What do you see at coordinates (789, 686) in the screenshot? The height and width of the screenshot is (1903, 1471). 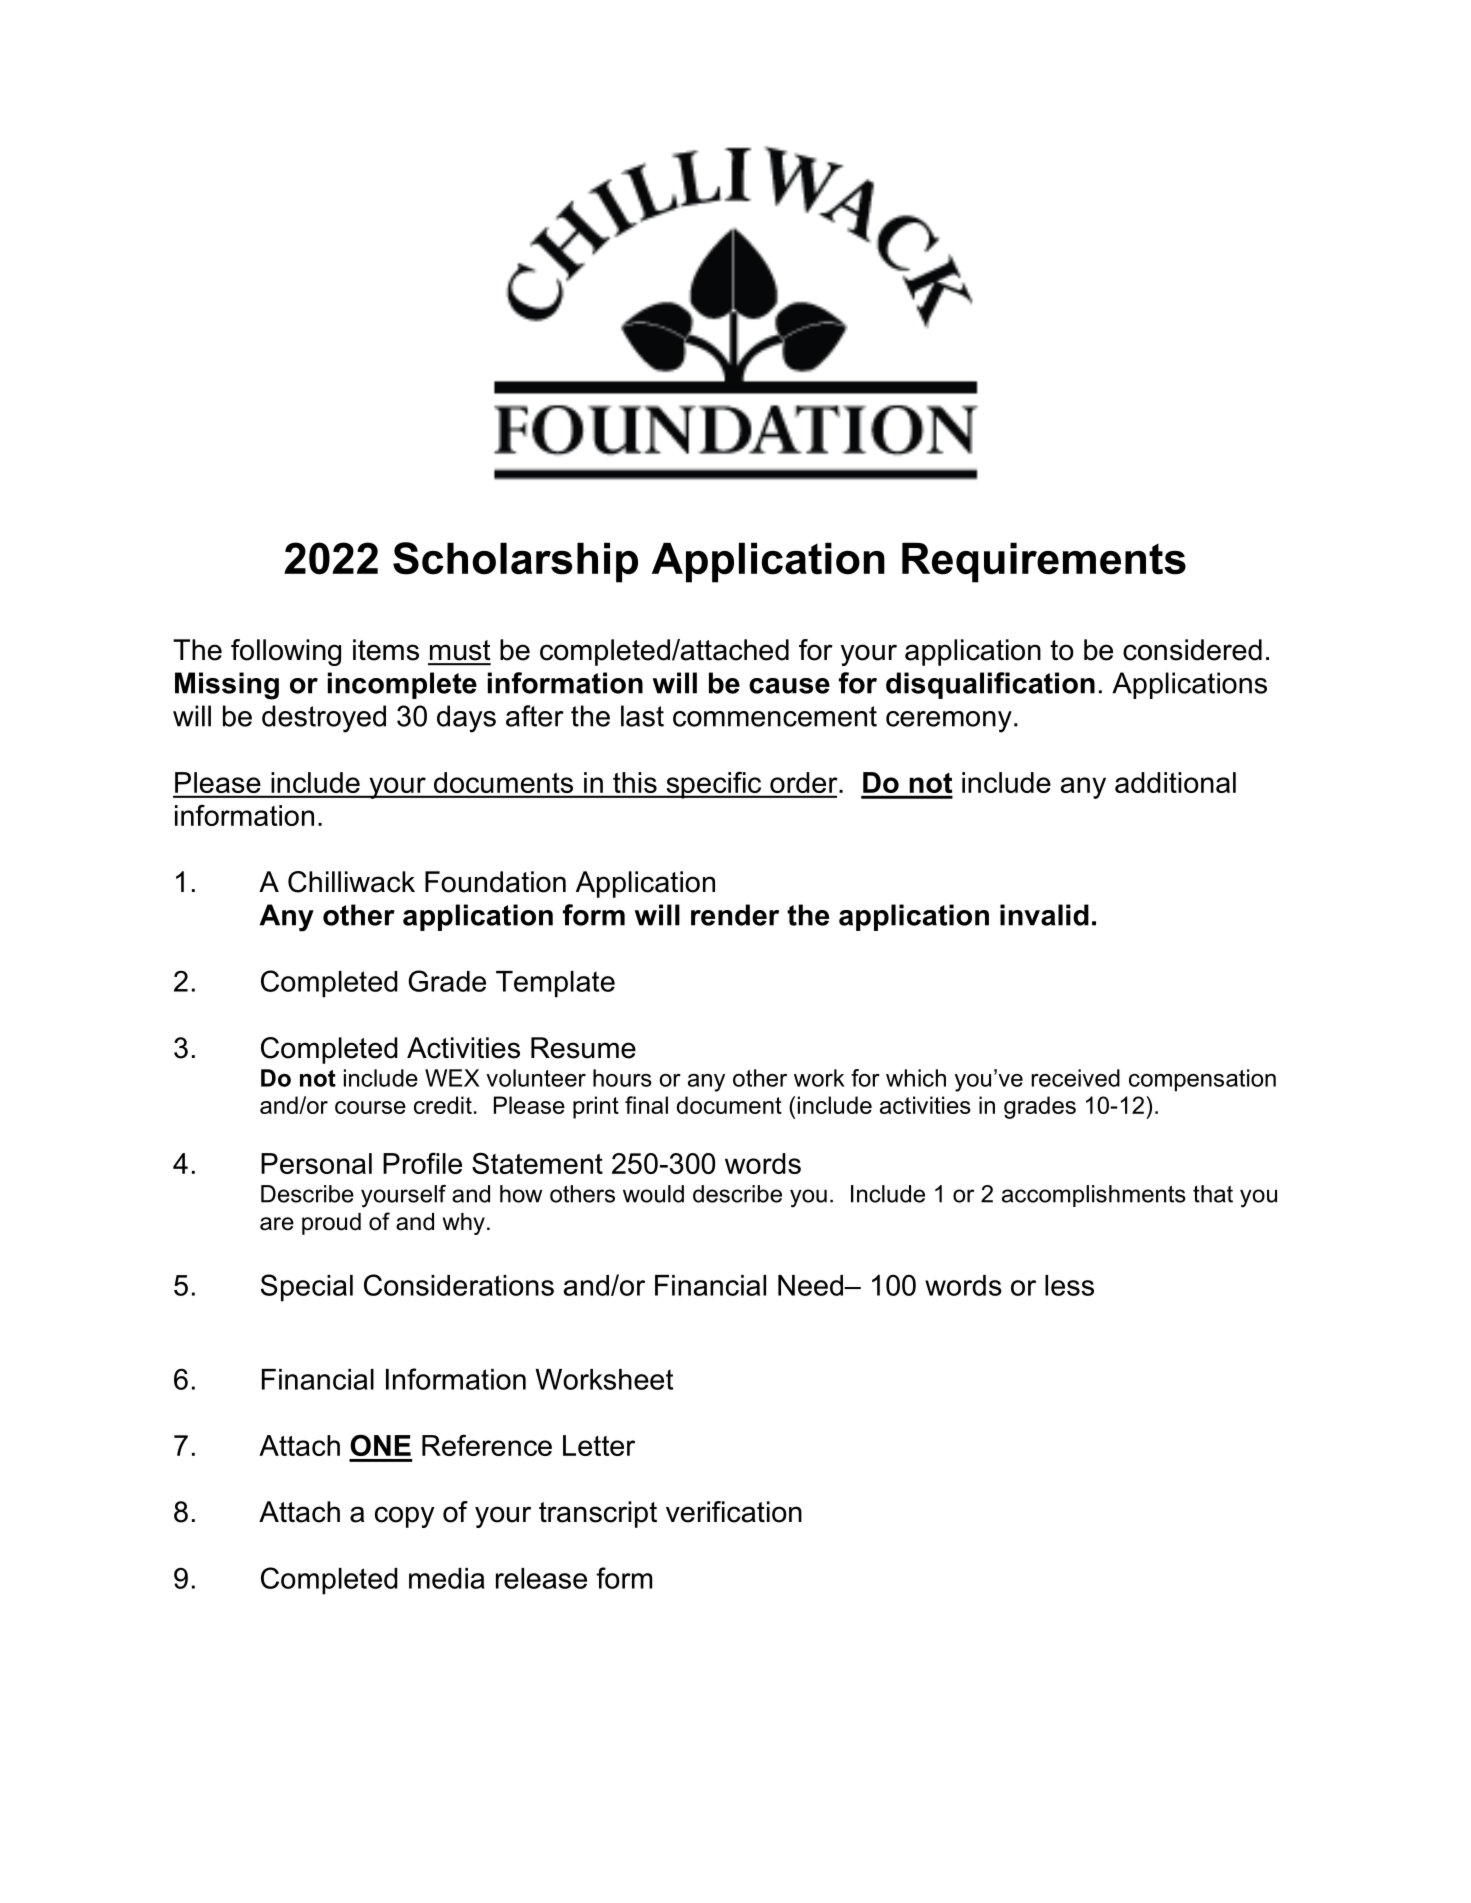 I see `cause` at bounding box center [789, 686].
